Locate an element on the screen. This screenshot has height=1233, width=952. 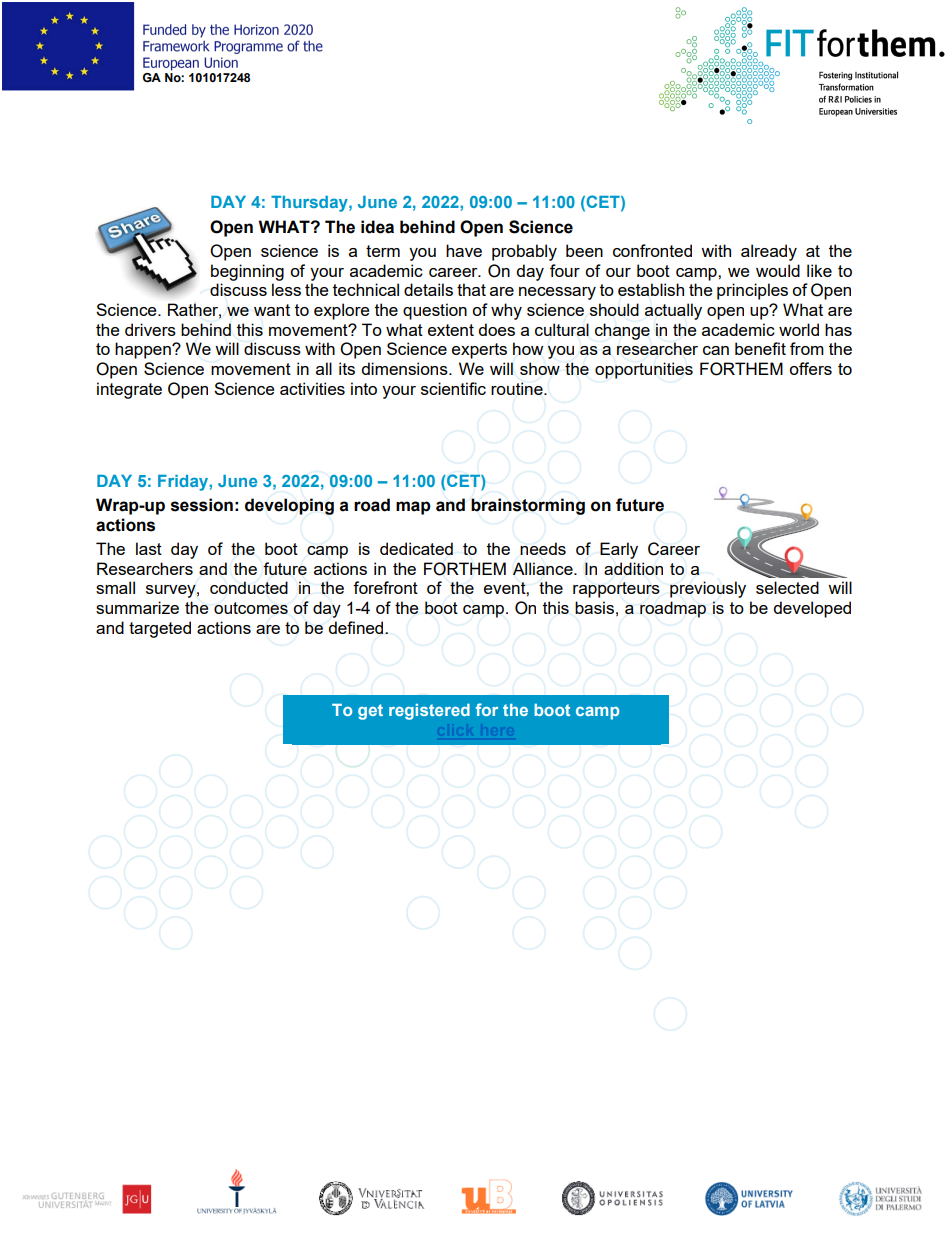
registered is located at coordinates (429, 712).
